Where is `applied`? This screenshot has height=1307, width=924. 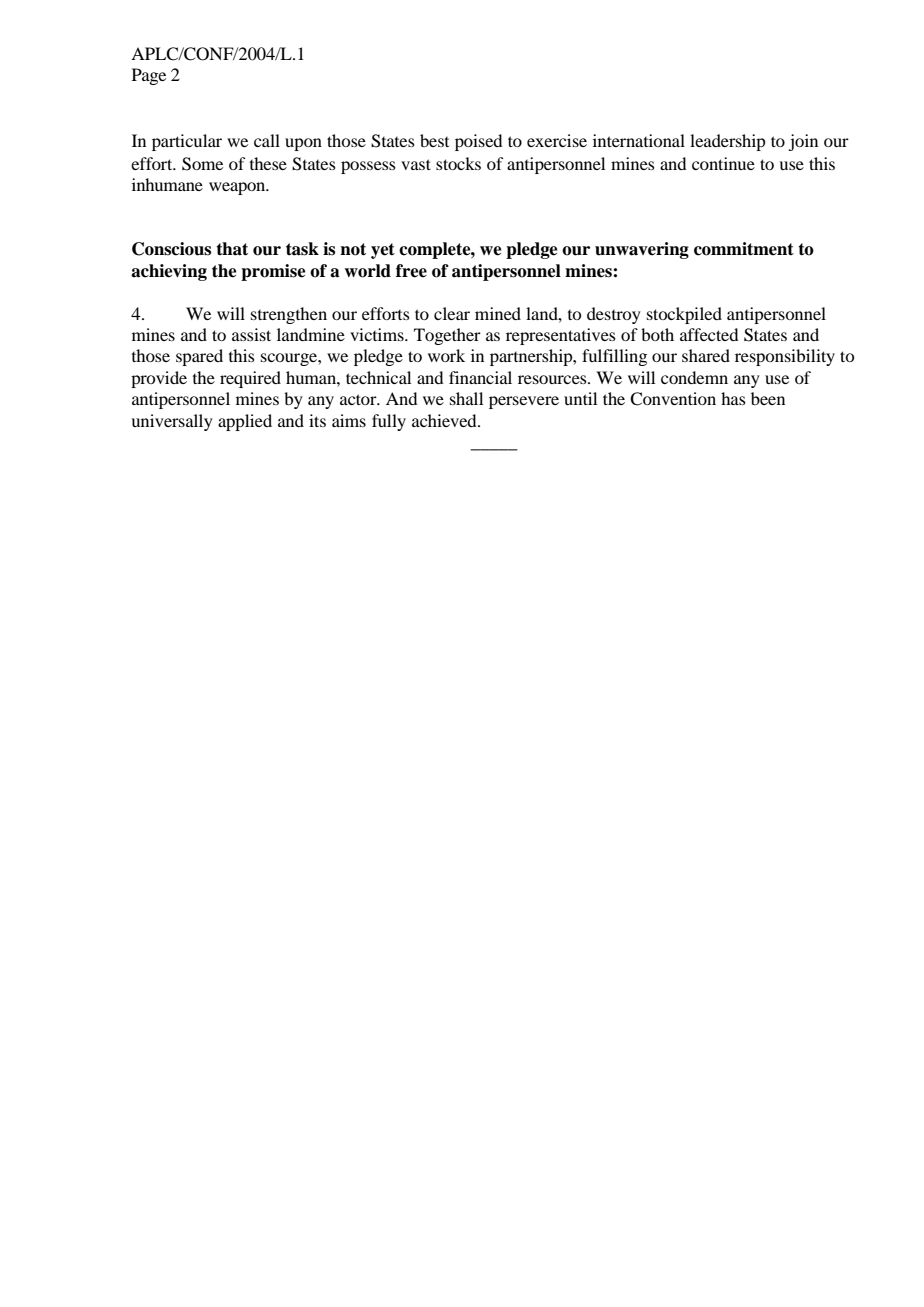
applied is located at coordinates (245, 422).
